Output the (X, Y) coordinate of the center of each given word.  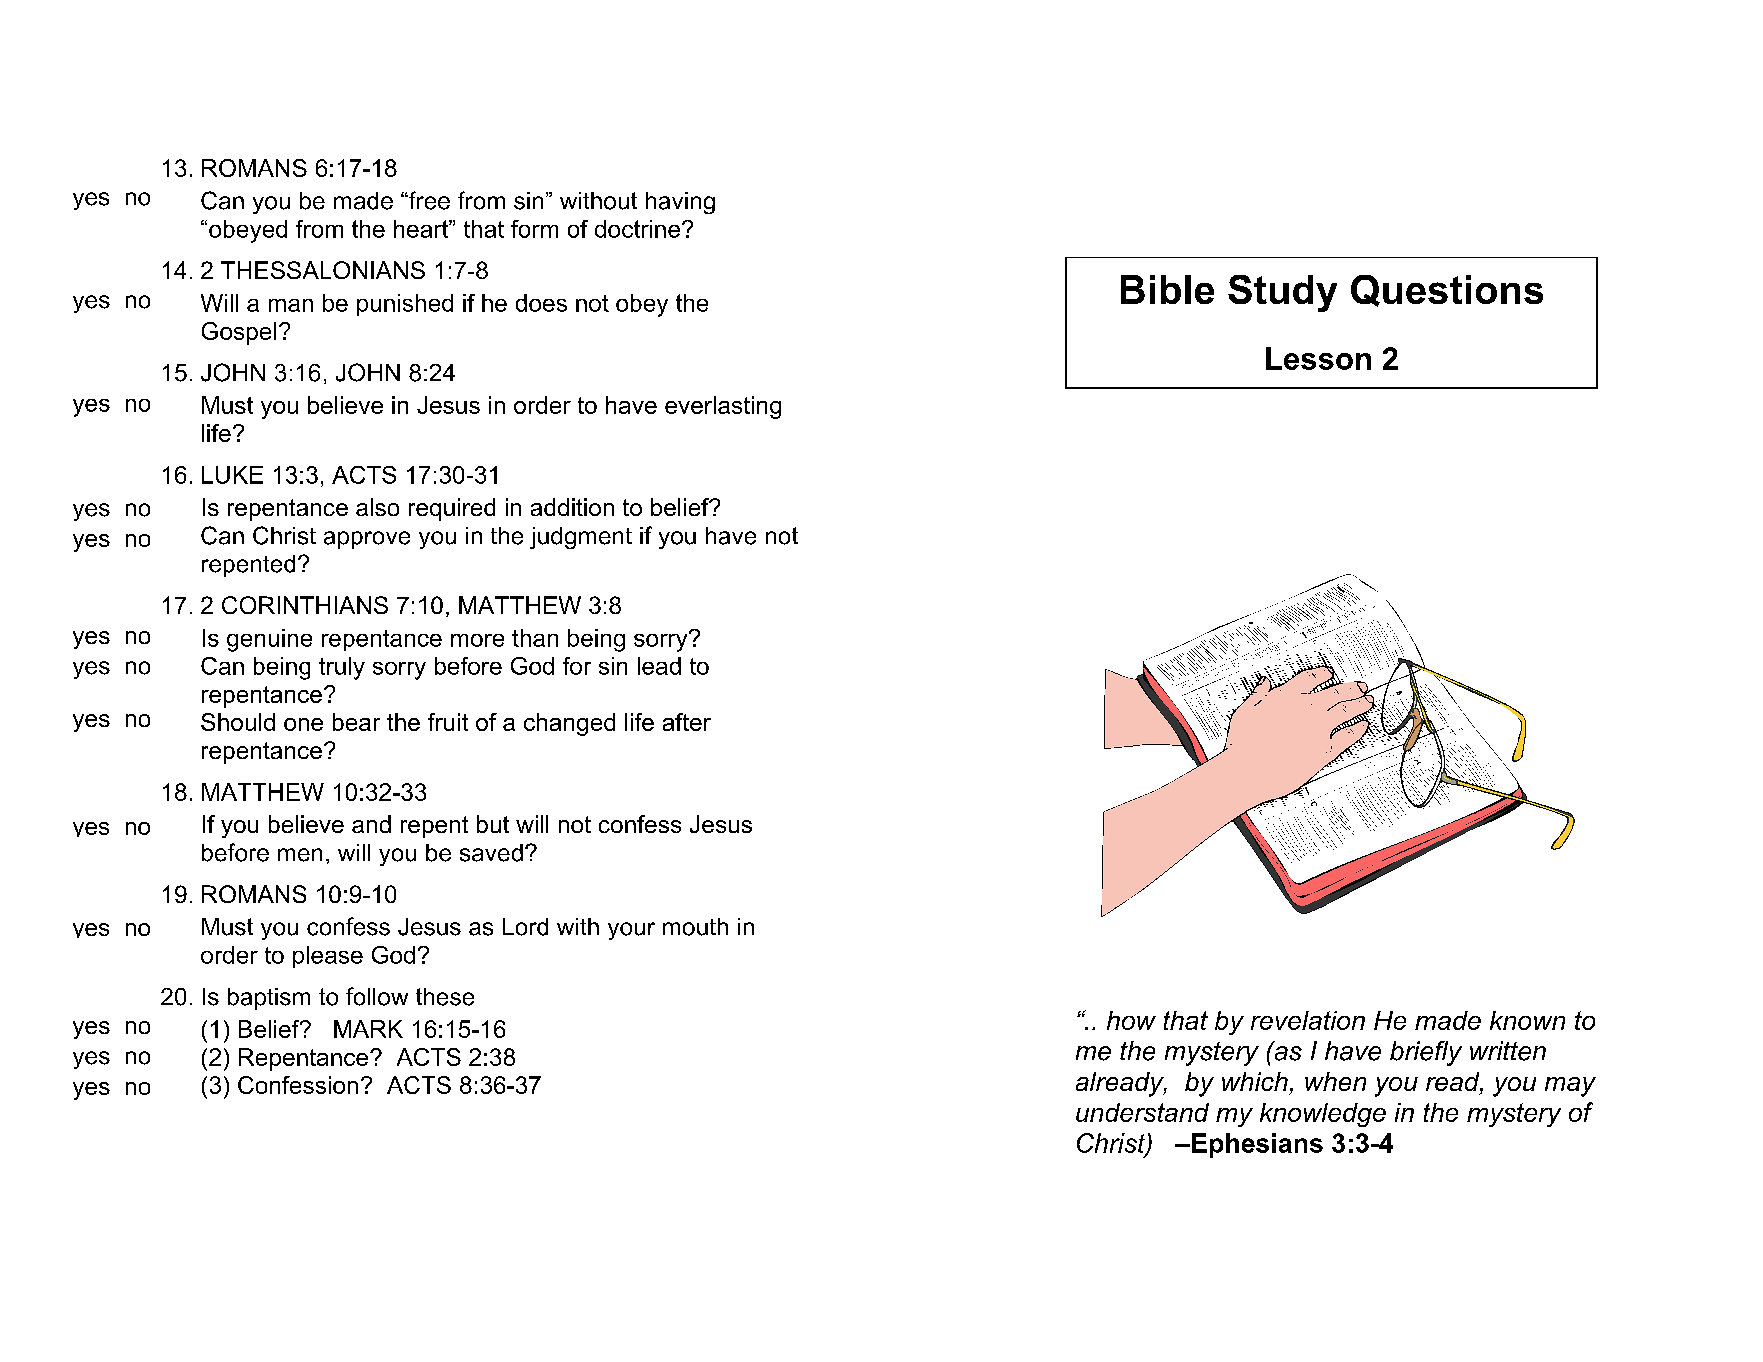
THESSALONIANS (323, 270)
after (687, 722)
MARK (368, 1029)
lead (659, 666)
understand (1142, 1112)
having (680, 203)
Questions (1447, 291)
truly (342, 668)
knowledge (1323, 1115)
